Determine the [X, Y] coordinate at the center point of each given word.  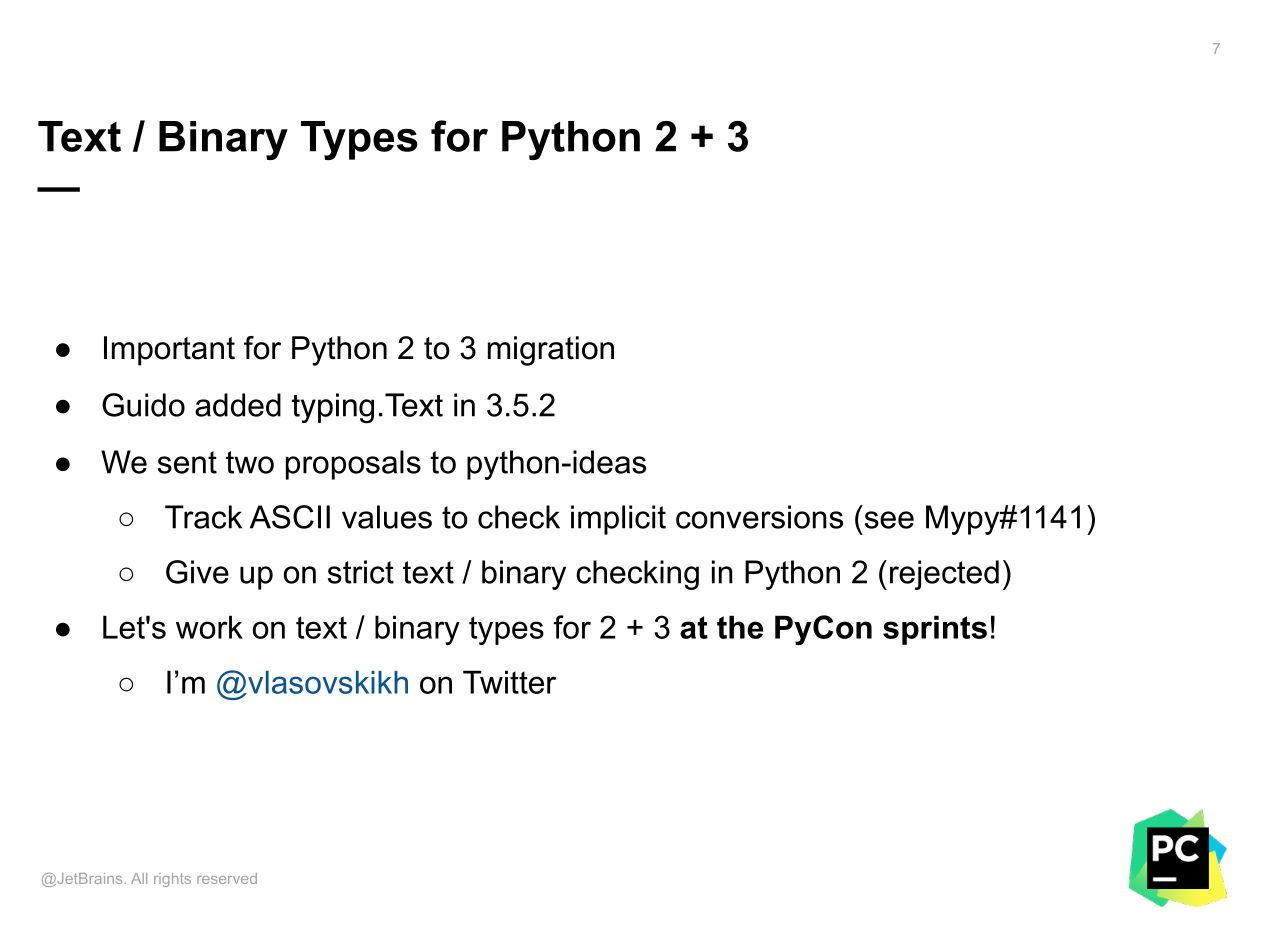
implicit [618, 520]
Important [169, 351]
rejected [944, 575]
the [740, 627]
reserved [227, 878]
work [209, 627]
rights [172, 880]
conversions [759, 517]
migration [551, 351]
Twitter [509, 682]
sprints [935, 630]
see [889, 520]
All [139, 878]
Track [203, 517]
